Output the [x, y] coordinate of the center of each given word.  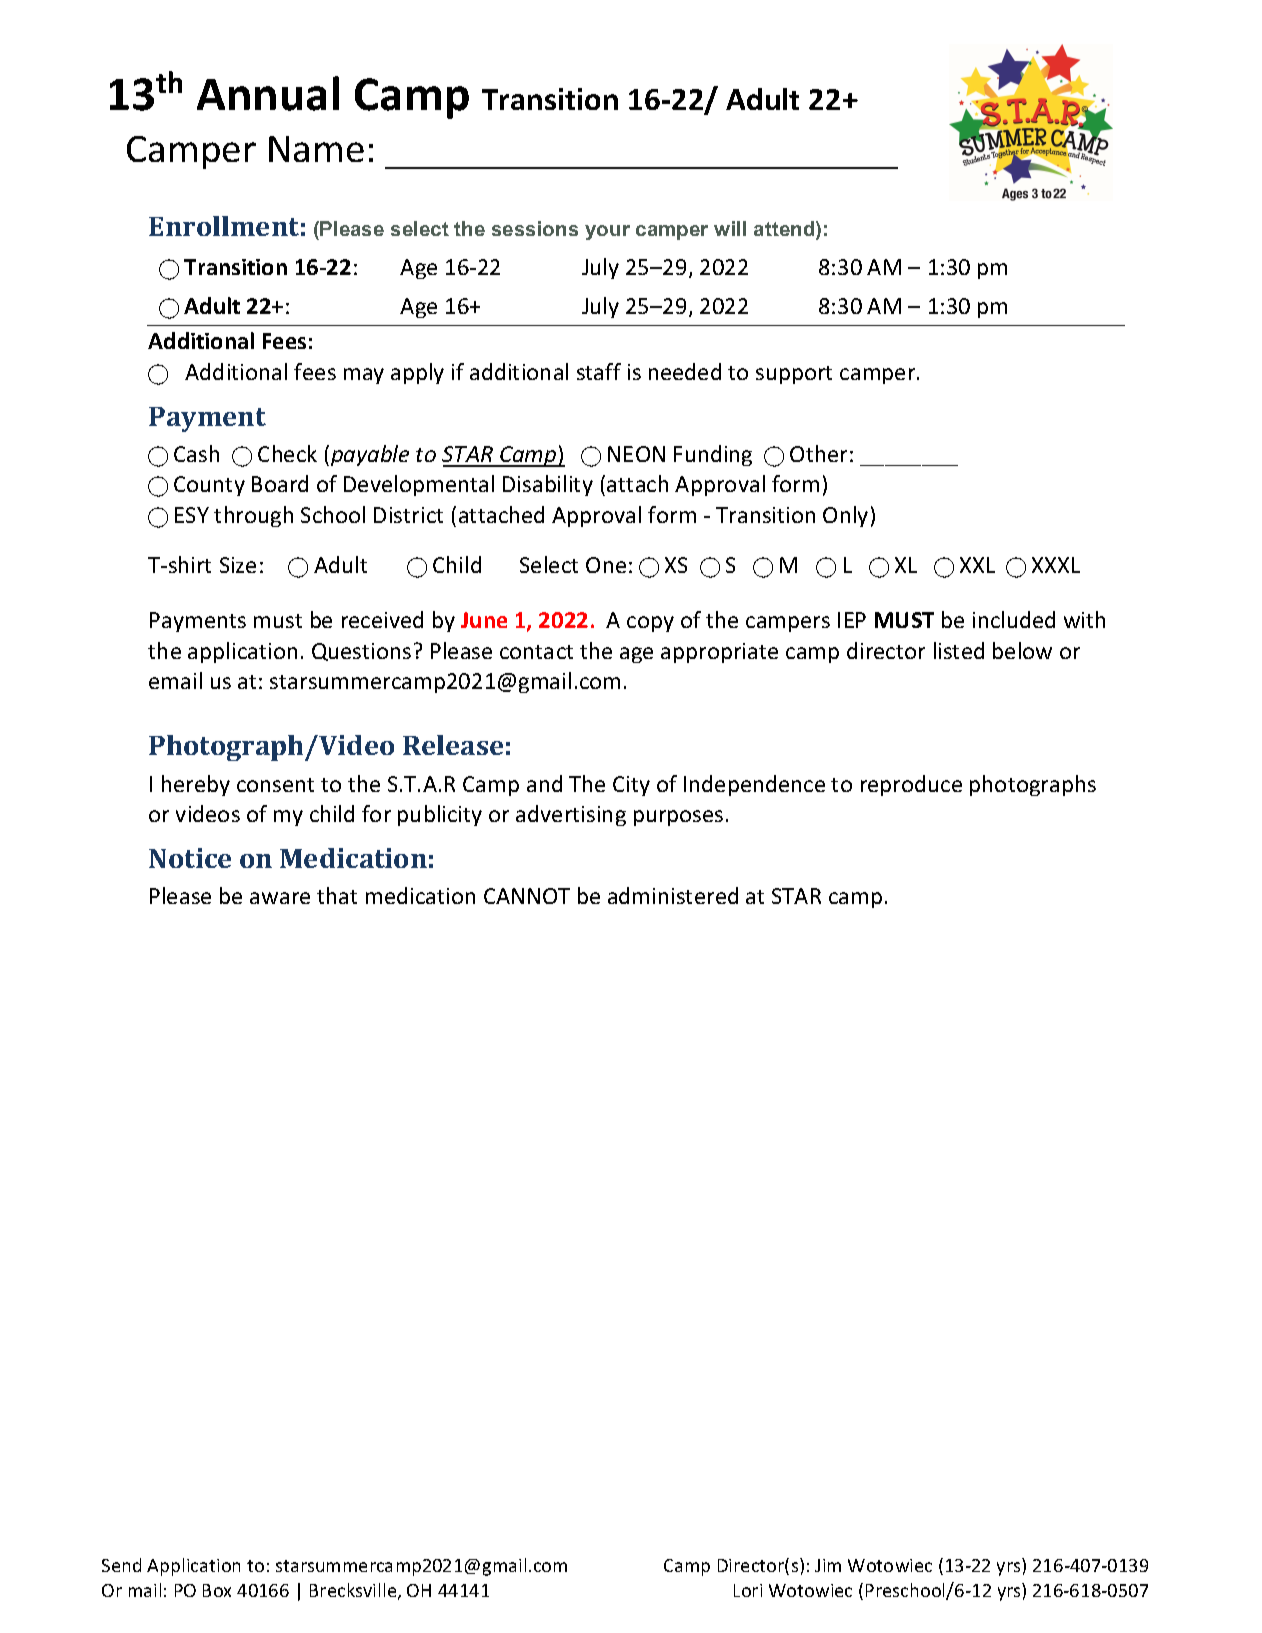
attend [785, 230]
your [607, 232]
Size [238, 565]
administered [673, 895]
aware [280, 898]
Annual [268, 93]
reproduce [911, 785]
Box [217, 1590]
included [1014, 619]
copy [650, 624]
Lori [748, 1590]
